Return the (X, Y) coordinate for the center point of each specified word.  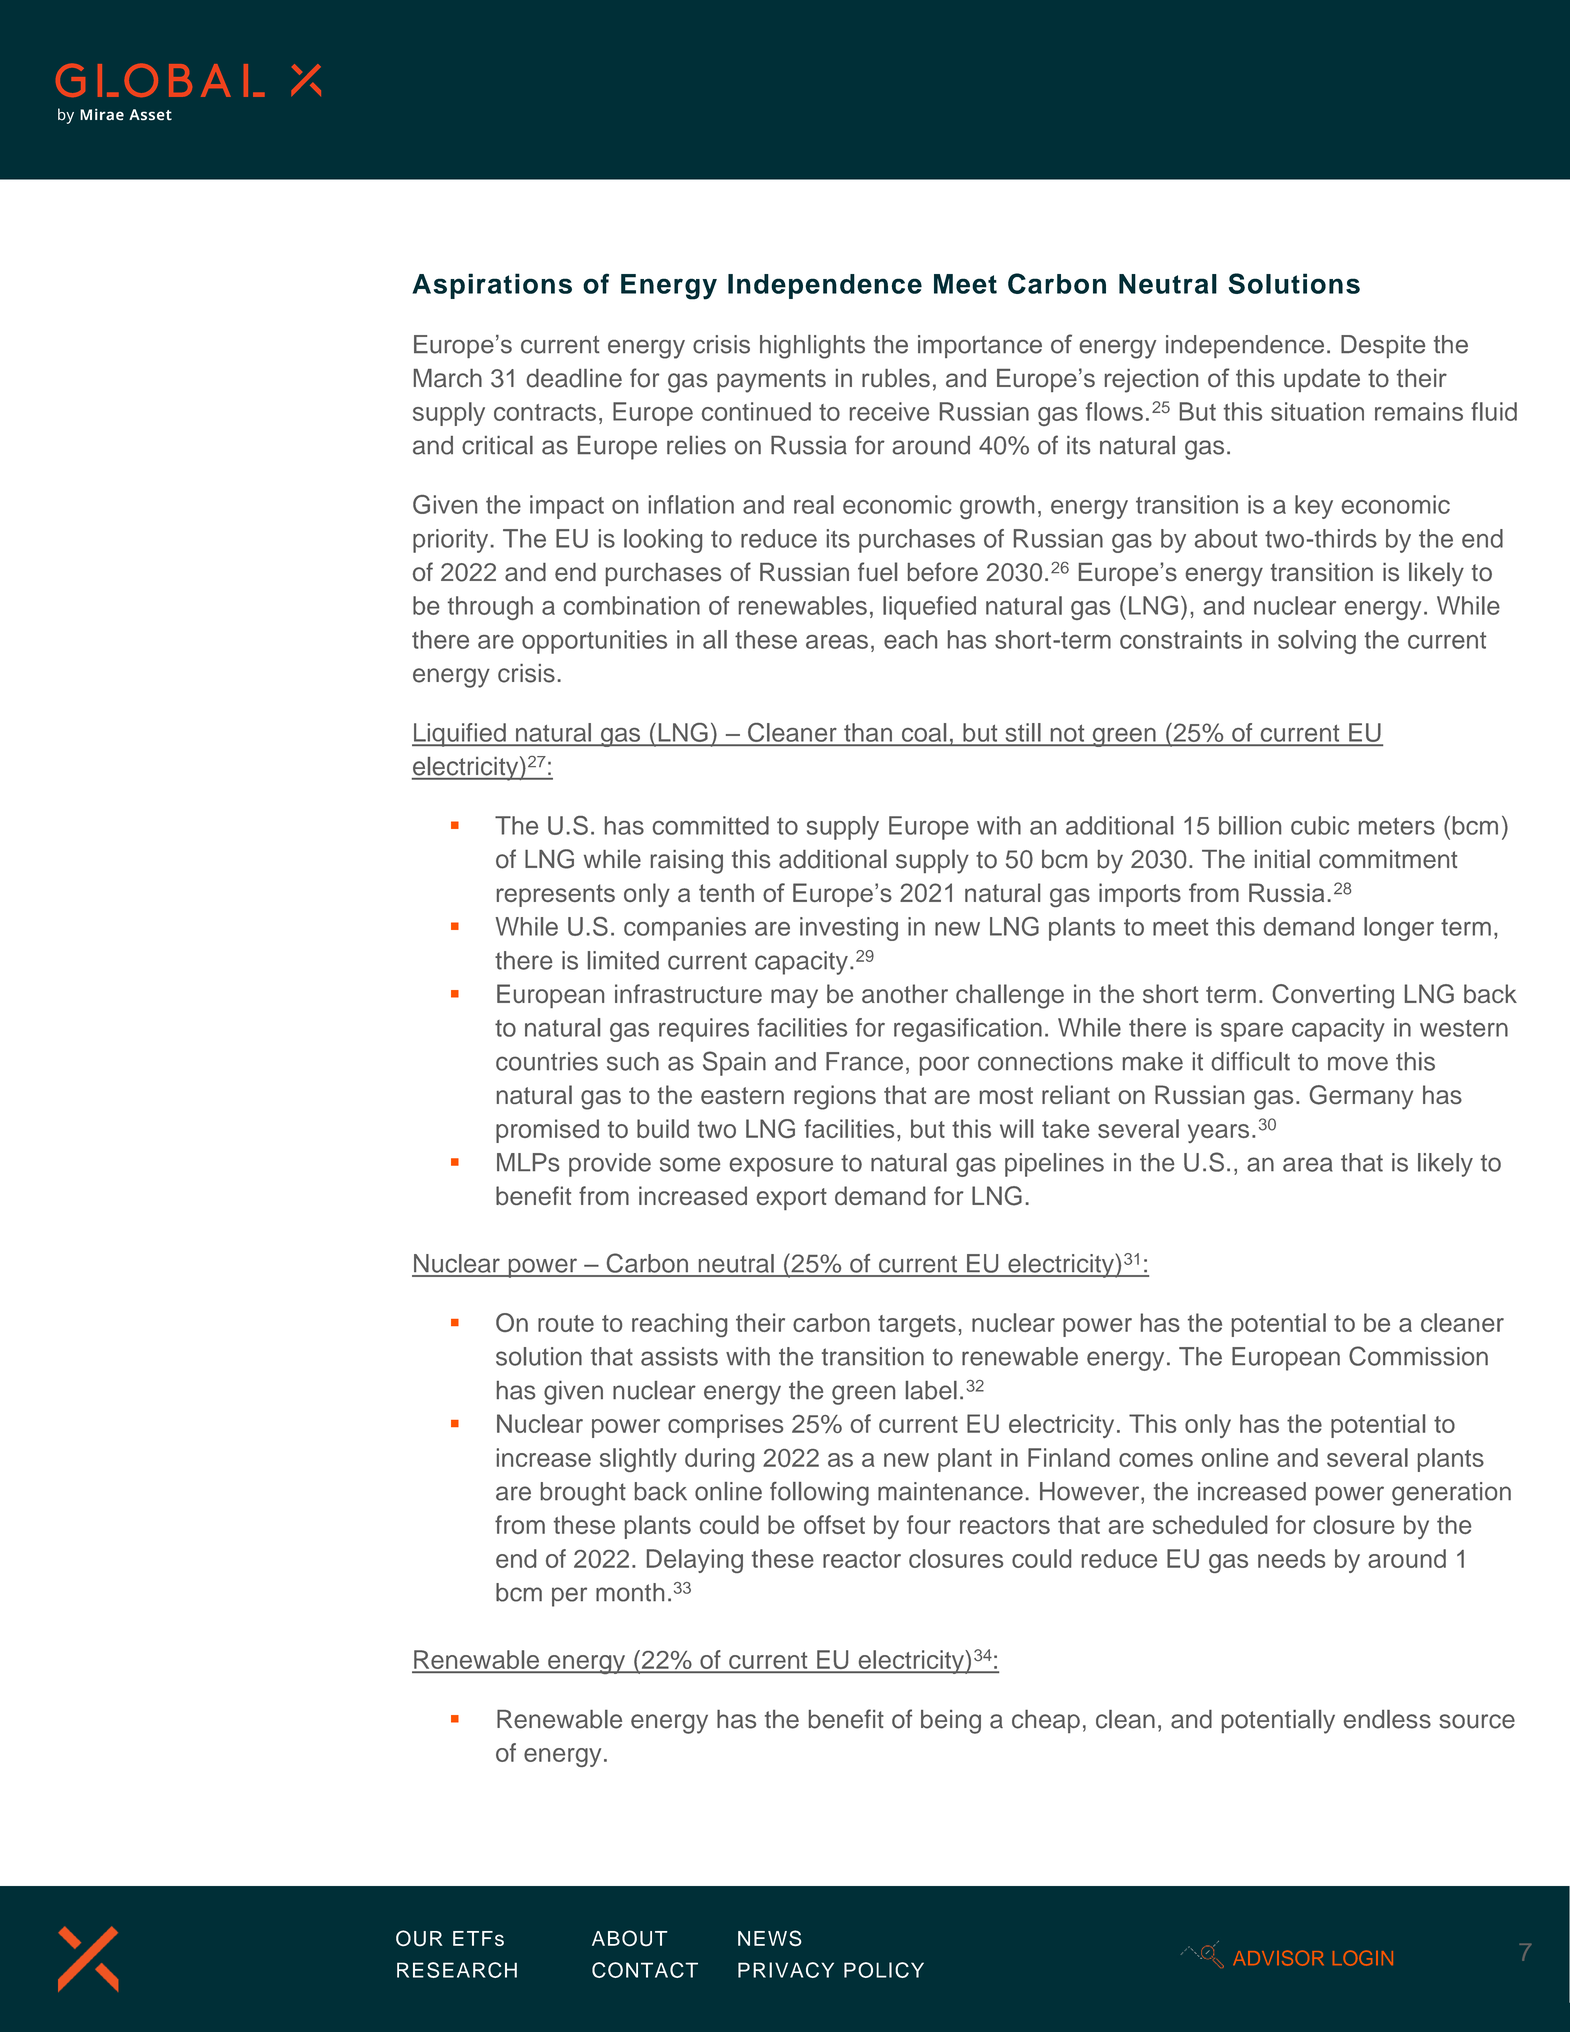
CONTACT (645, 1970)
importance (980, 346)
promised (547, 1131)
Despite (1383, 346)
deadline (574, 378)
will (1016, 1128)
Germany (1361, 1097)
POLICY (884, 1970)
